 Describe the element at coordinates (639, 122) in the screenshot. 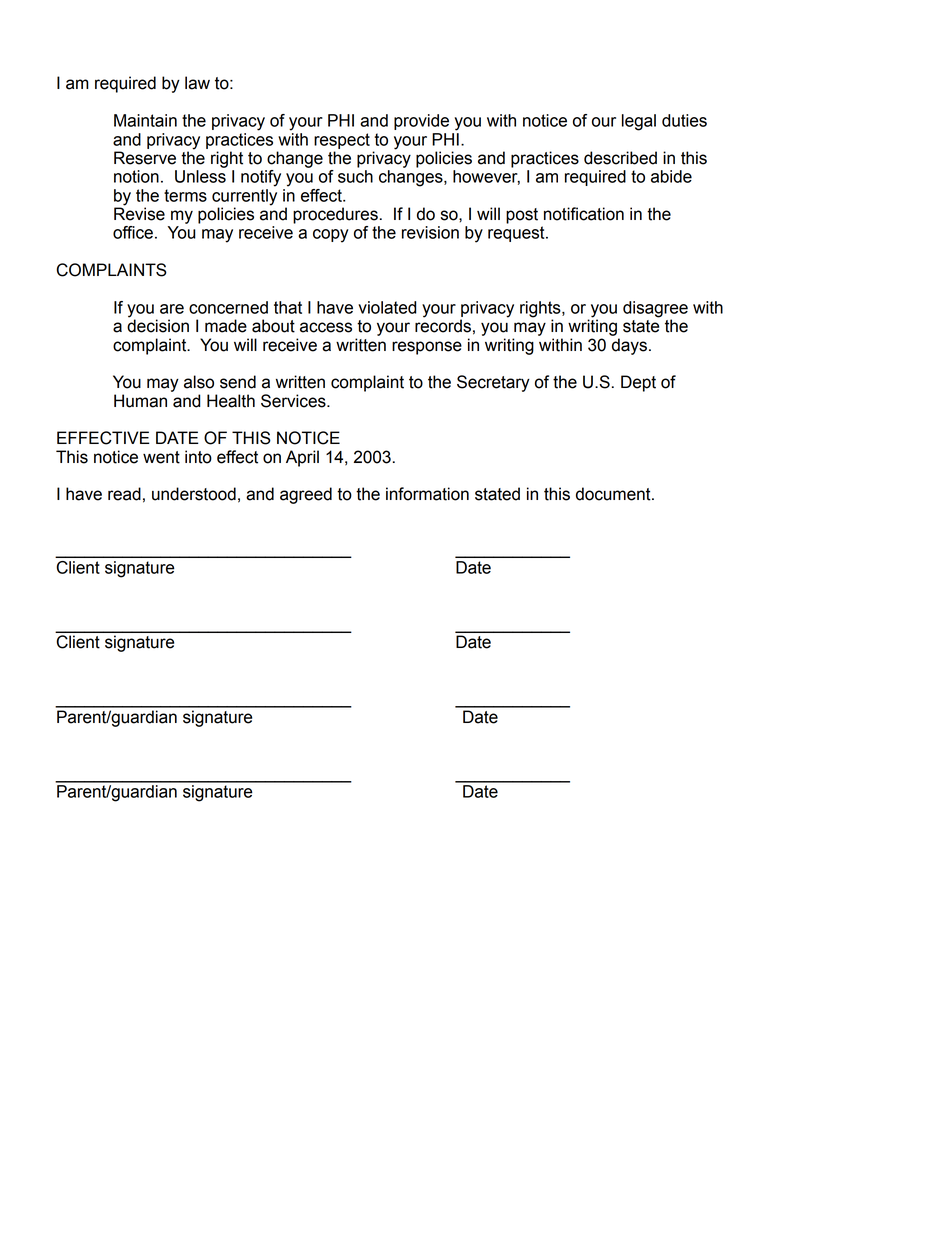

I see `legal` at that location.
